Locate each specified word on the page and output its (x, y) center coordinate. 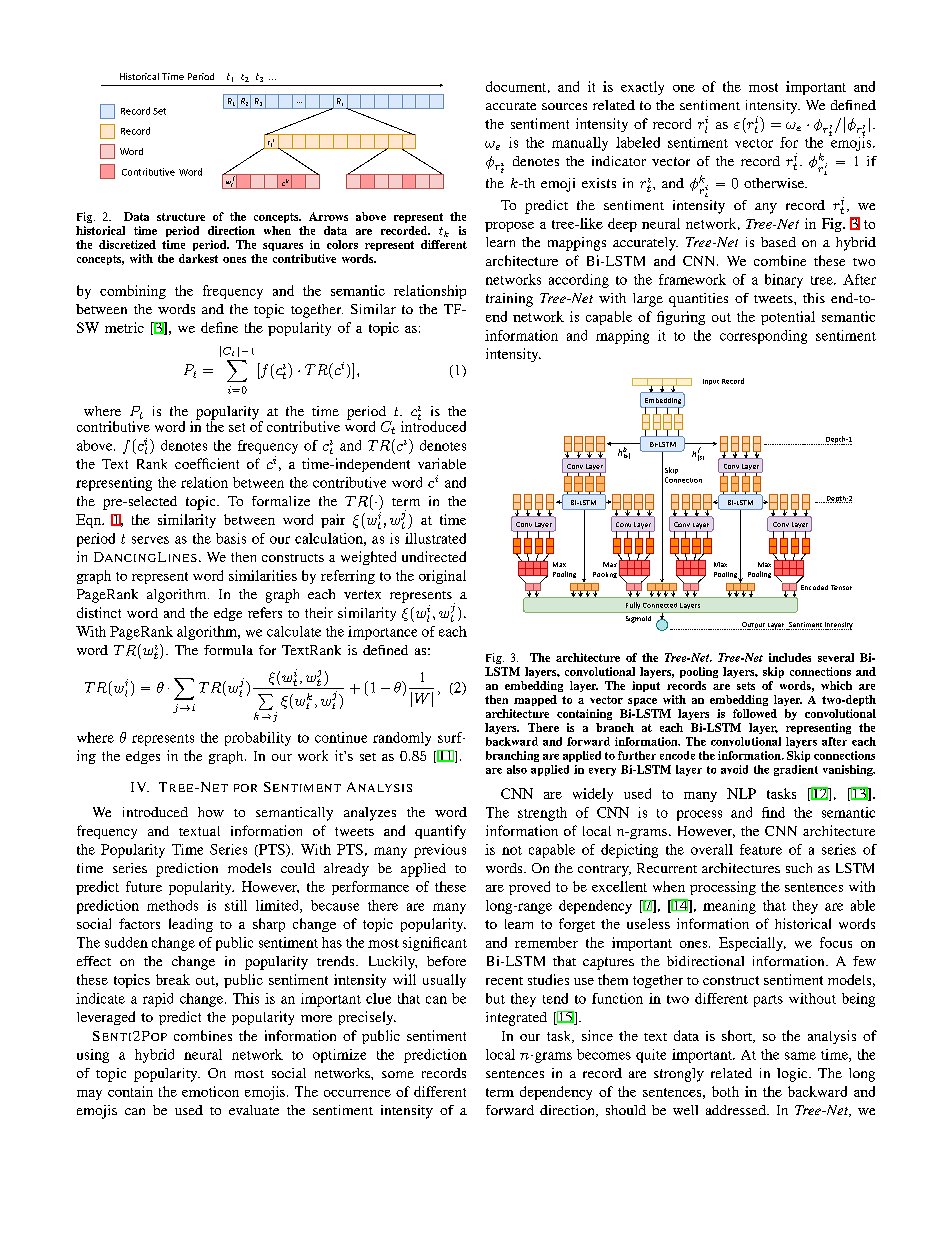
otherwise (775, 183)
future (144, 886)
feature (761, 849)
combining (133, 292)
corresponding (763, 337)
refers (265, 612)
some (398, 1074)
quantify (440, 832)
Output (753, 626)
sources (564, 106)
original (442, 577)
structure (181, 217)
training (509, 300)
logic (793, 1075)
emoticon (210, 1091)
